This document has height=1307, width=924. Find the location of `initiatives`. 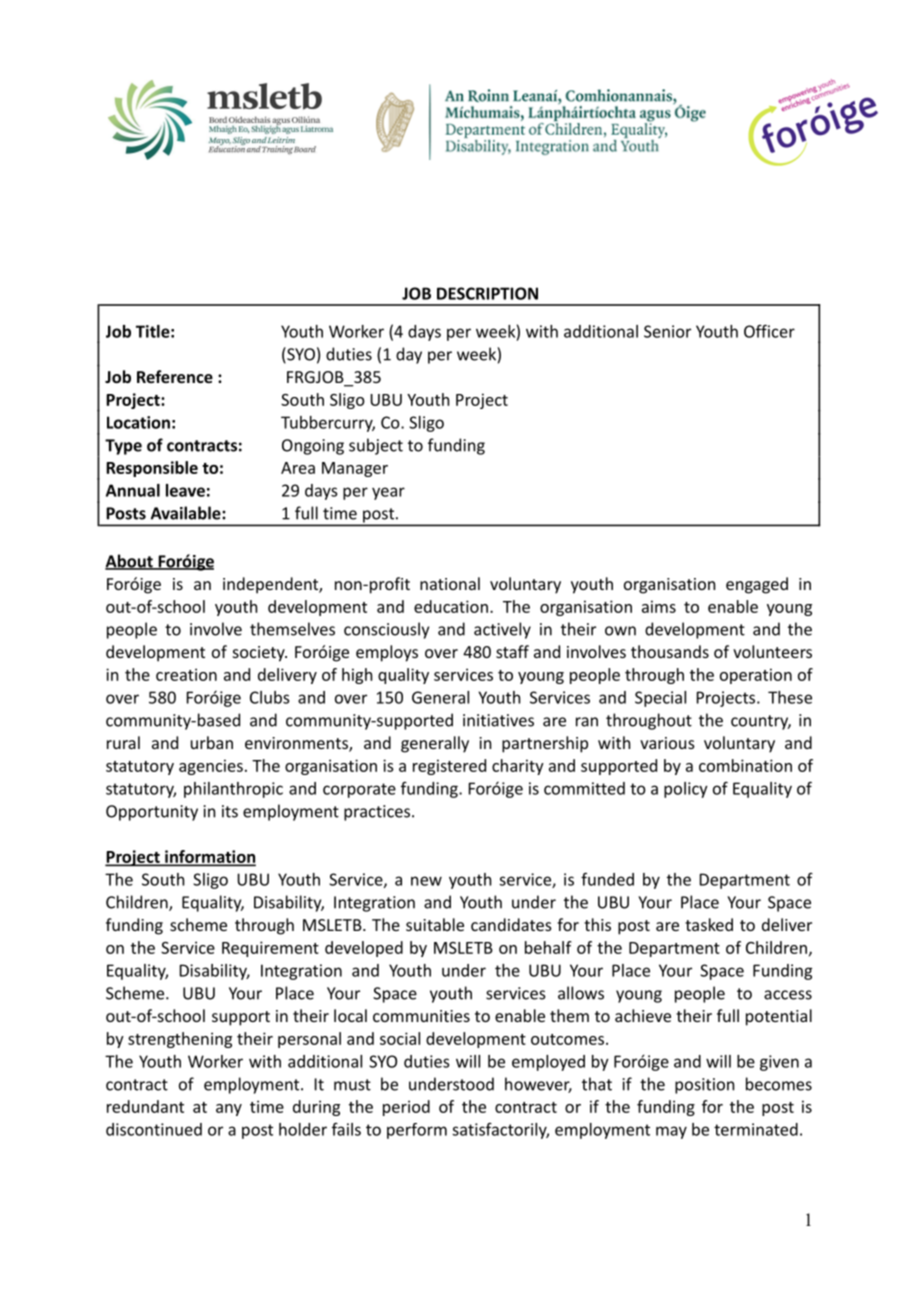

initiatives is located at coordinates (498, 720).
